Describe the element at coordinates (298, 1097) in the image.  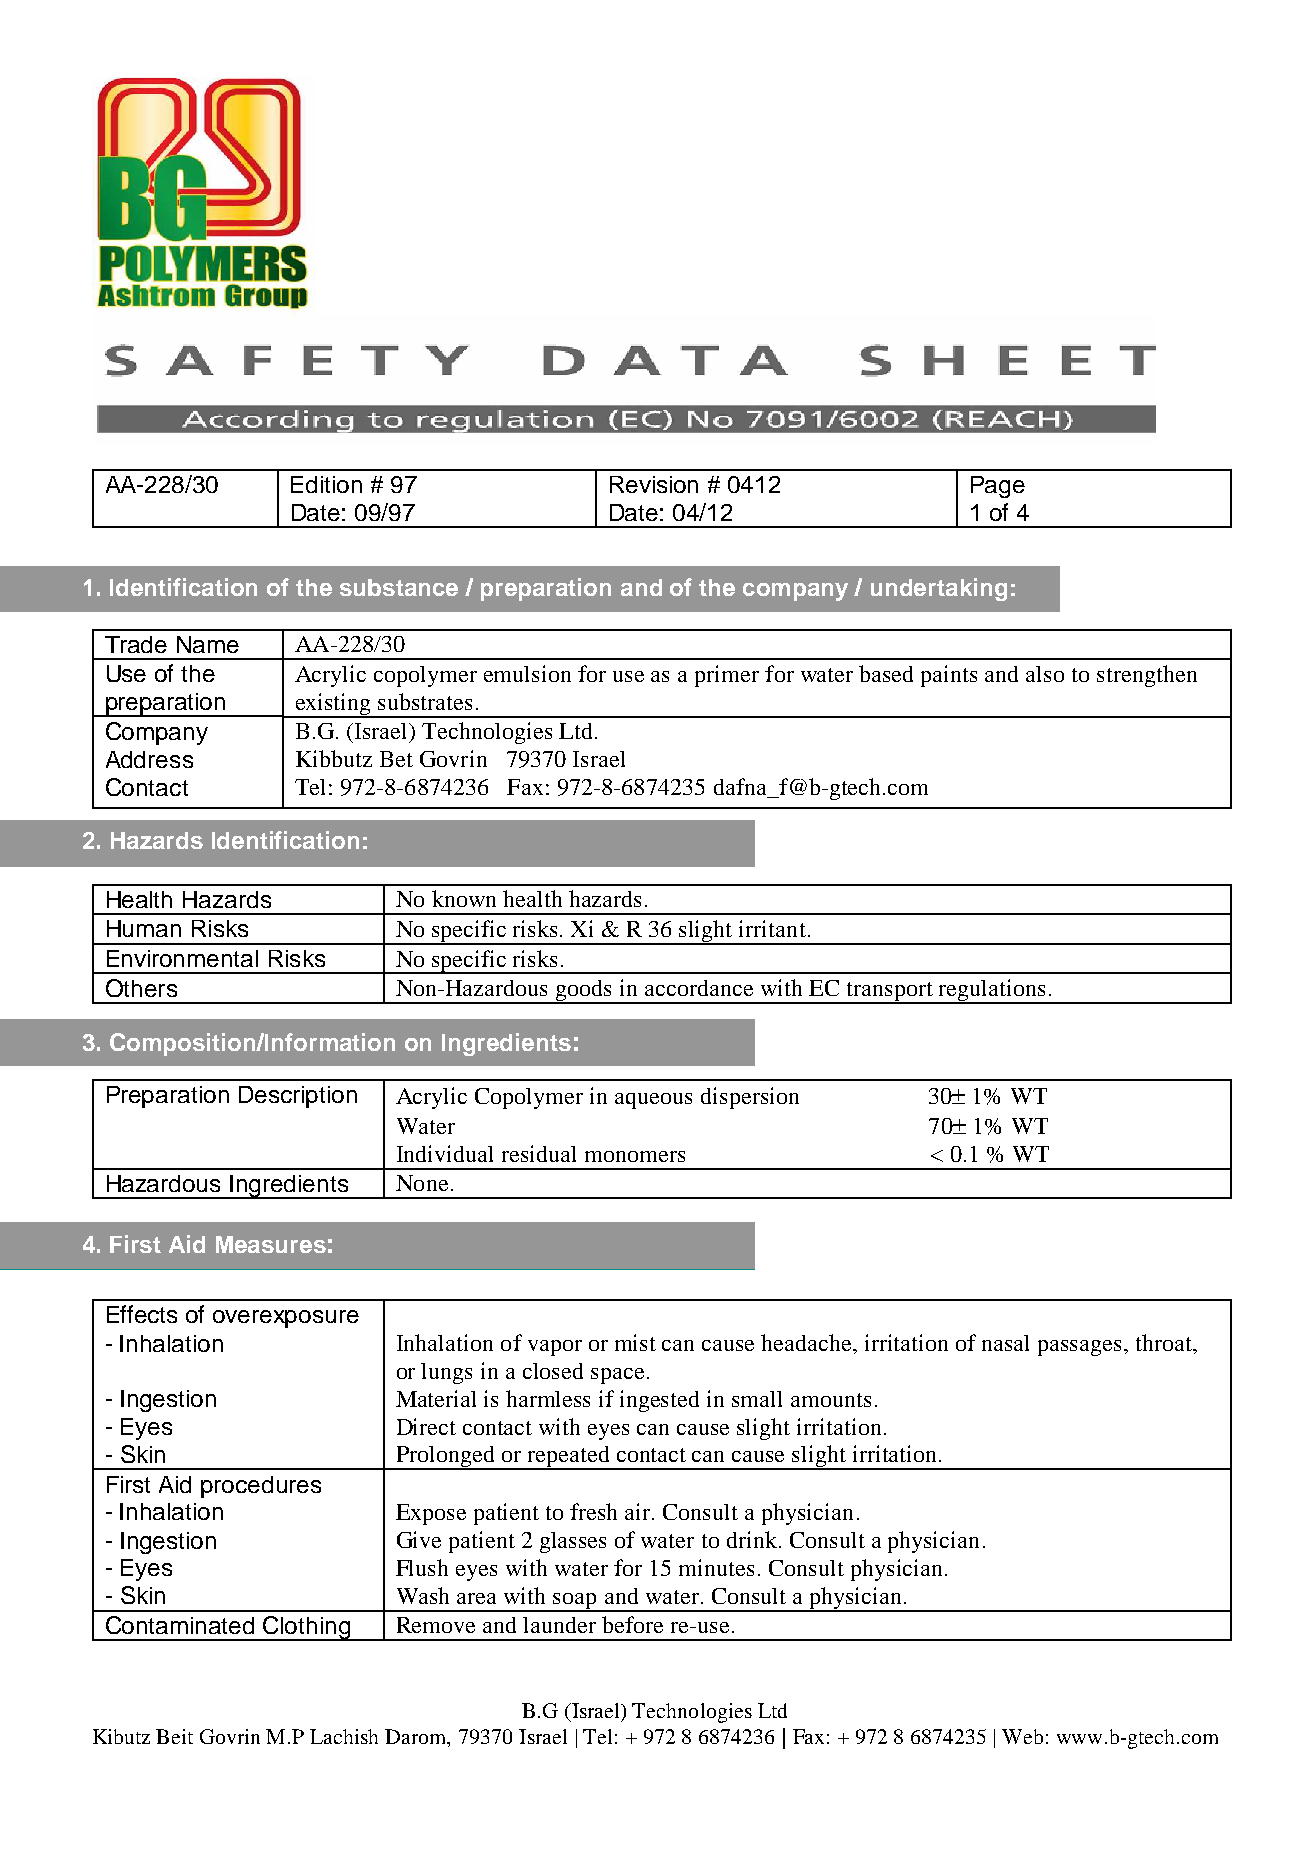
I see `Description` at that location.
